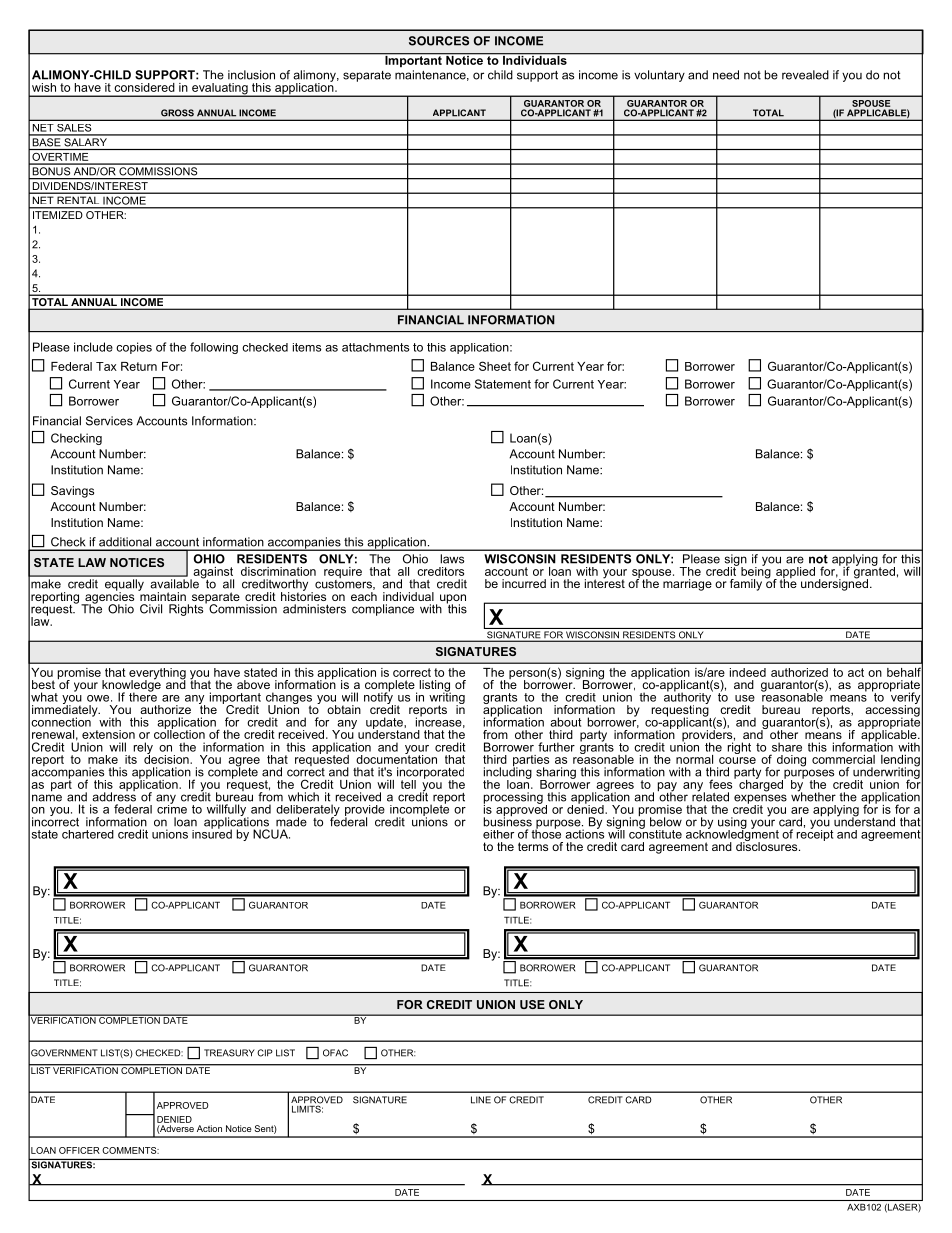  Describe the element at coordinates (151, 609) in the screenshot. I see `Civil` at that location.
